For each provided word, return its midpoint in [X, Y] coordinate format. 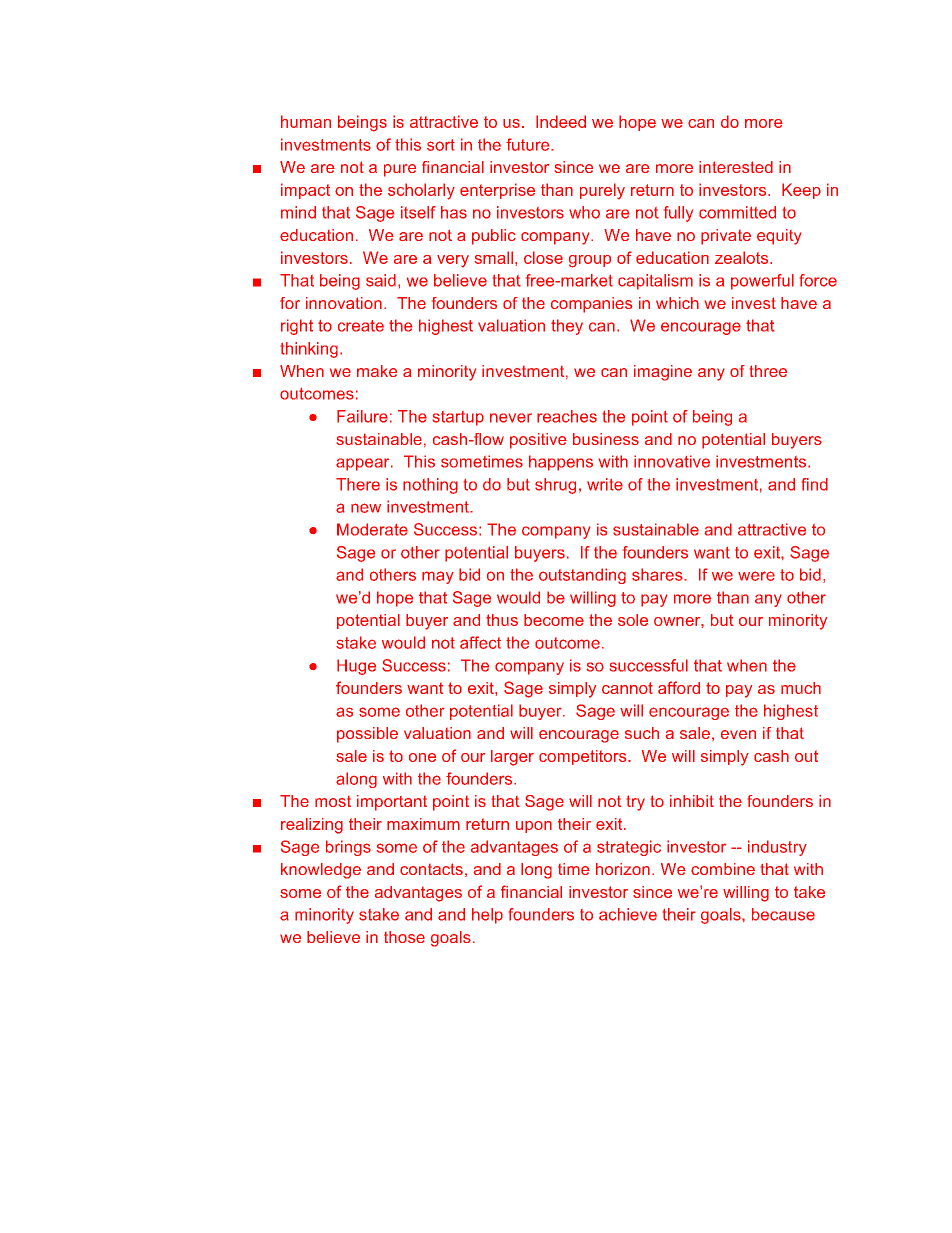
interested [736, 167]
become [554, 620]
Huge [356, 667]
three [768, 371]
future [529, 144]
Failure [362, 416]
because [783, 914]
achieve [628, 914]
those [404, 937]
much [801, 688]
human [306, 121]
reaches [567, 416]
